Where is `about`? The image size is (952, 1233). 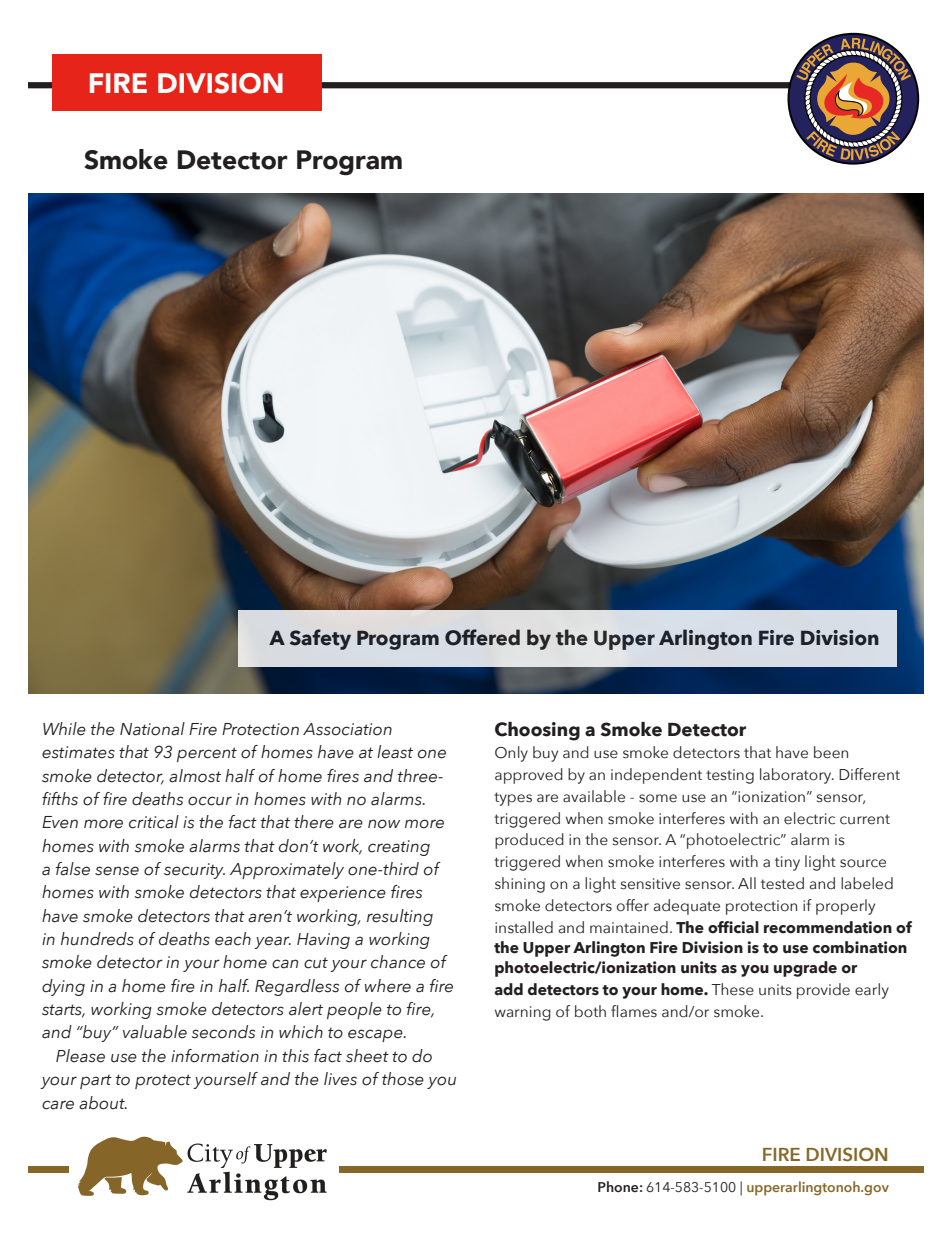 about is located at coordinates (103, 1103).
